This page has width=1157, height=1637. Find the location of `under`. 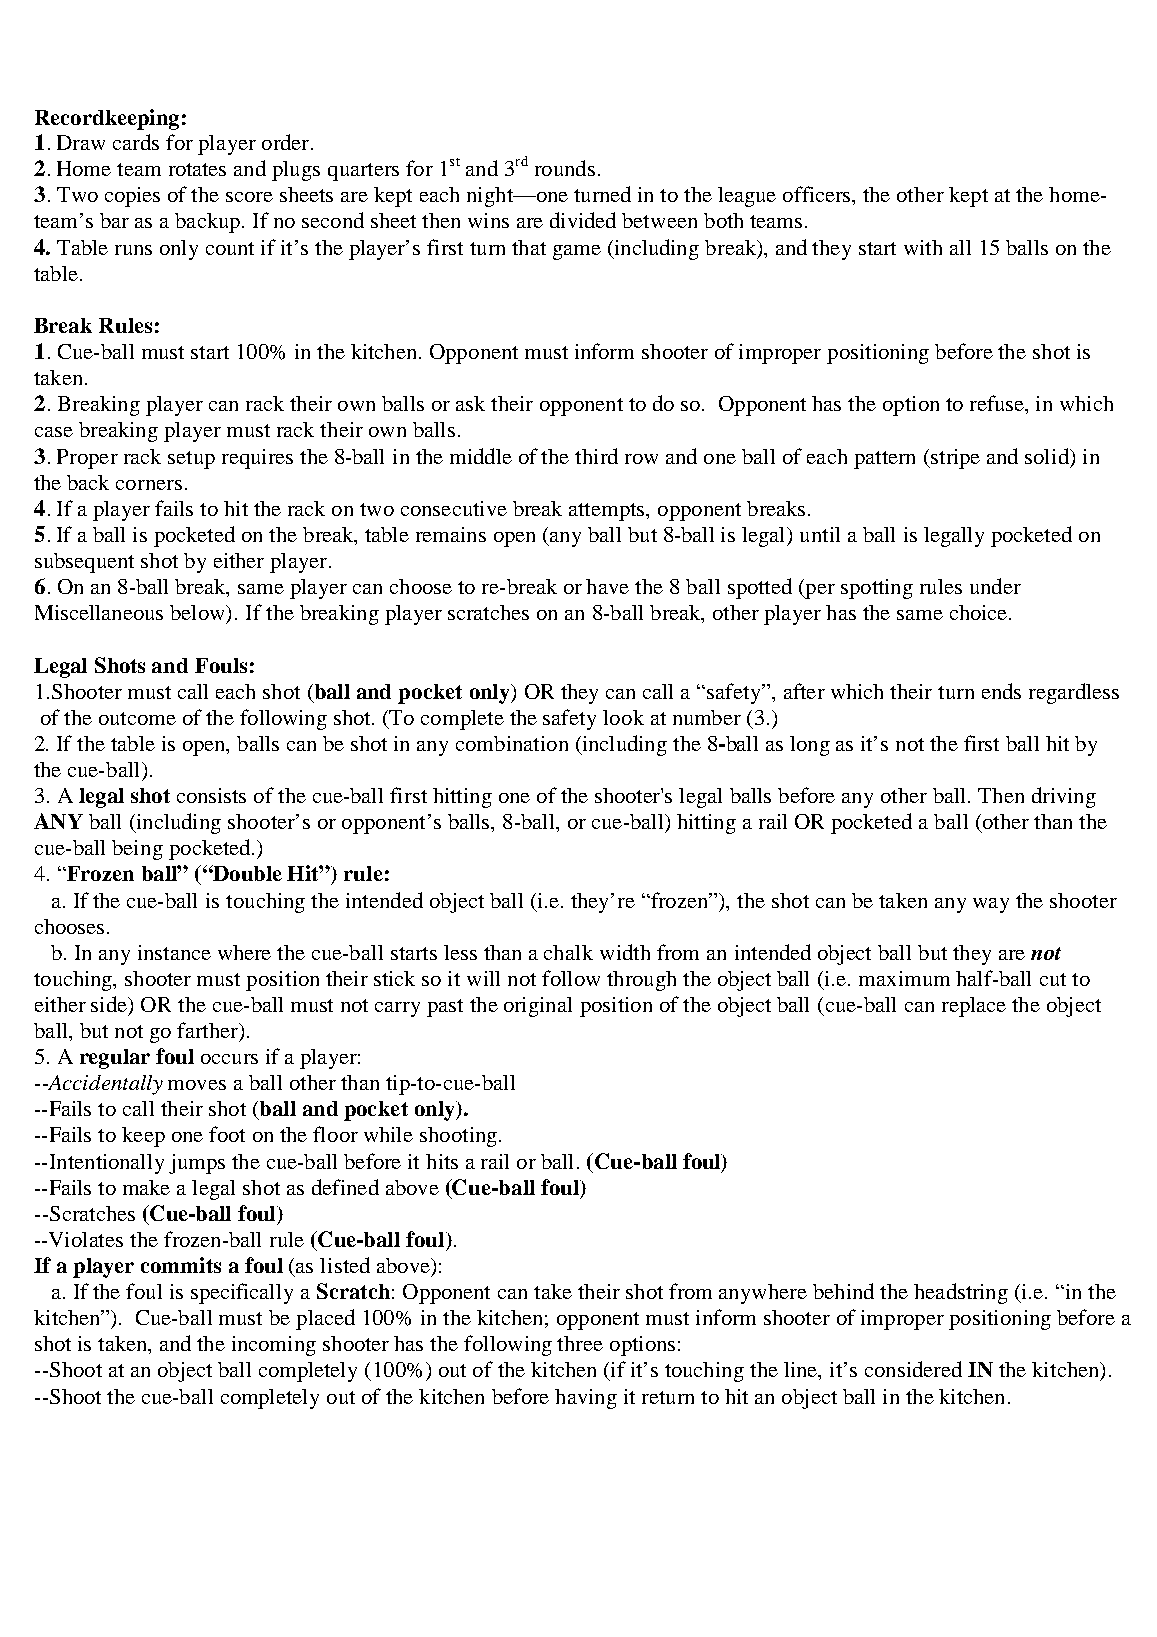

under is located at coordinates (995, 586).
